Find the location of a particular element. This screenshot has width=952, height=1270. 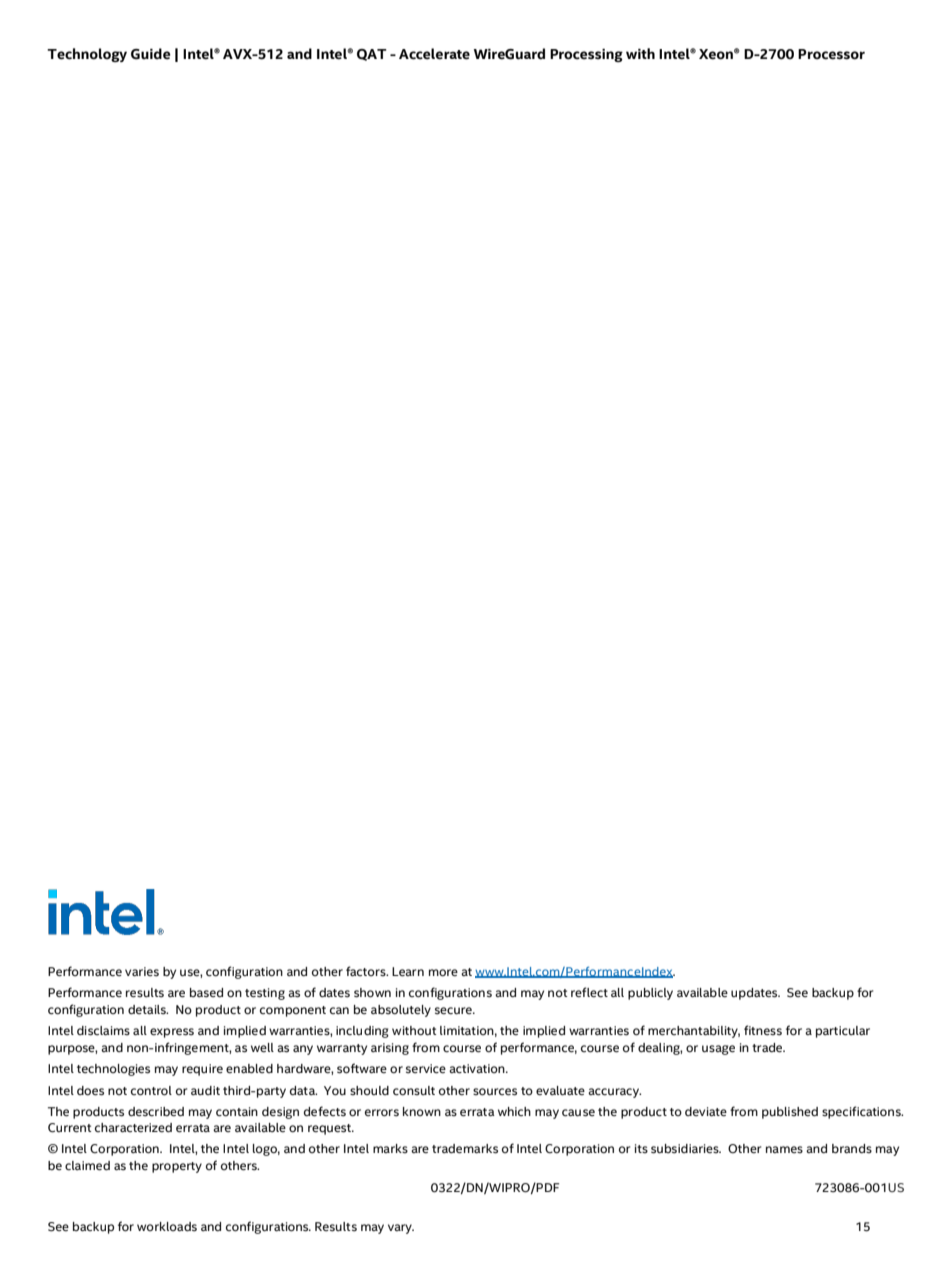

Processor is located at coordinates (831, 54).
